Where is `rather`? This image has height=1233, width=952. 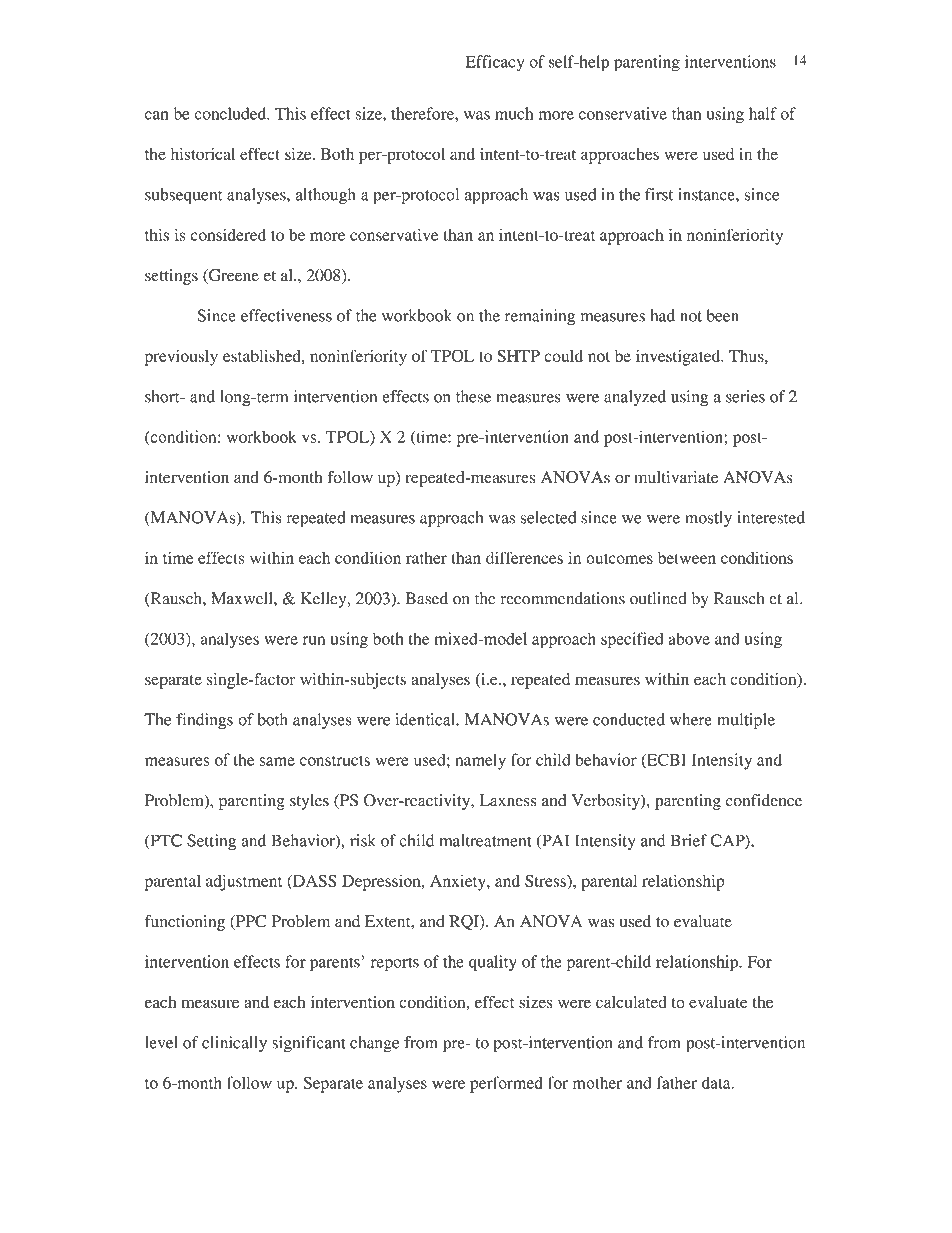 rather is located at coordinates (426, 557).
